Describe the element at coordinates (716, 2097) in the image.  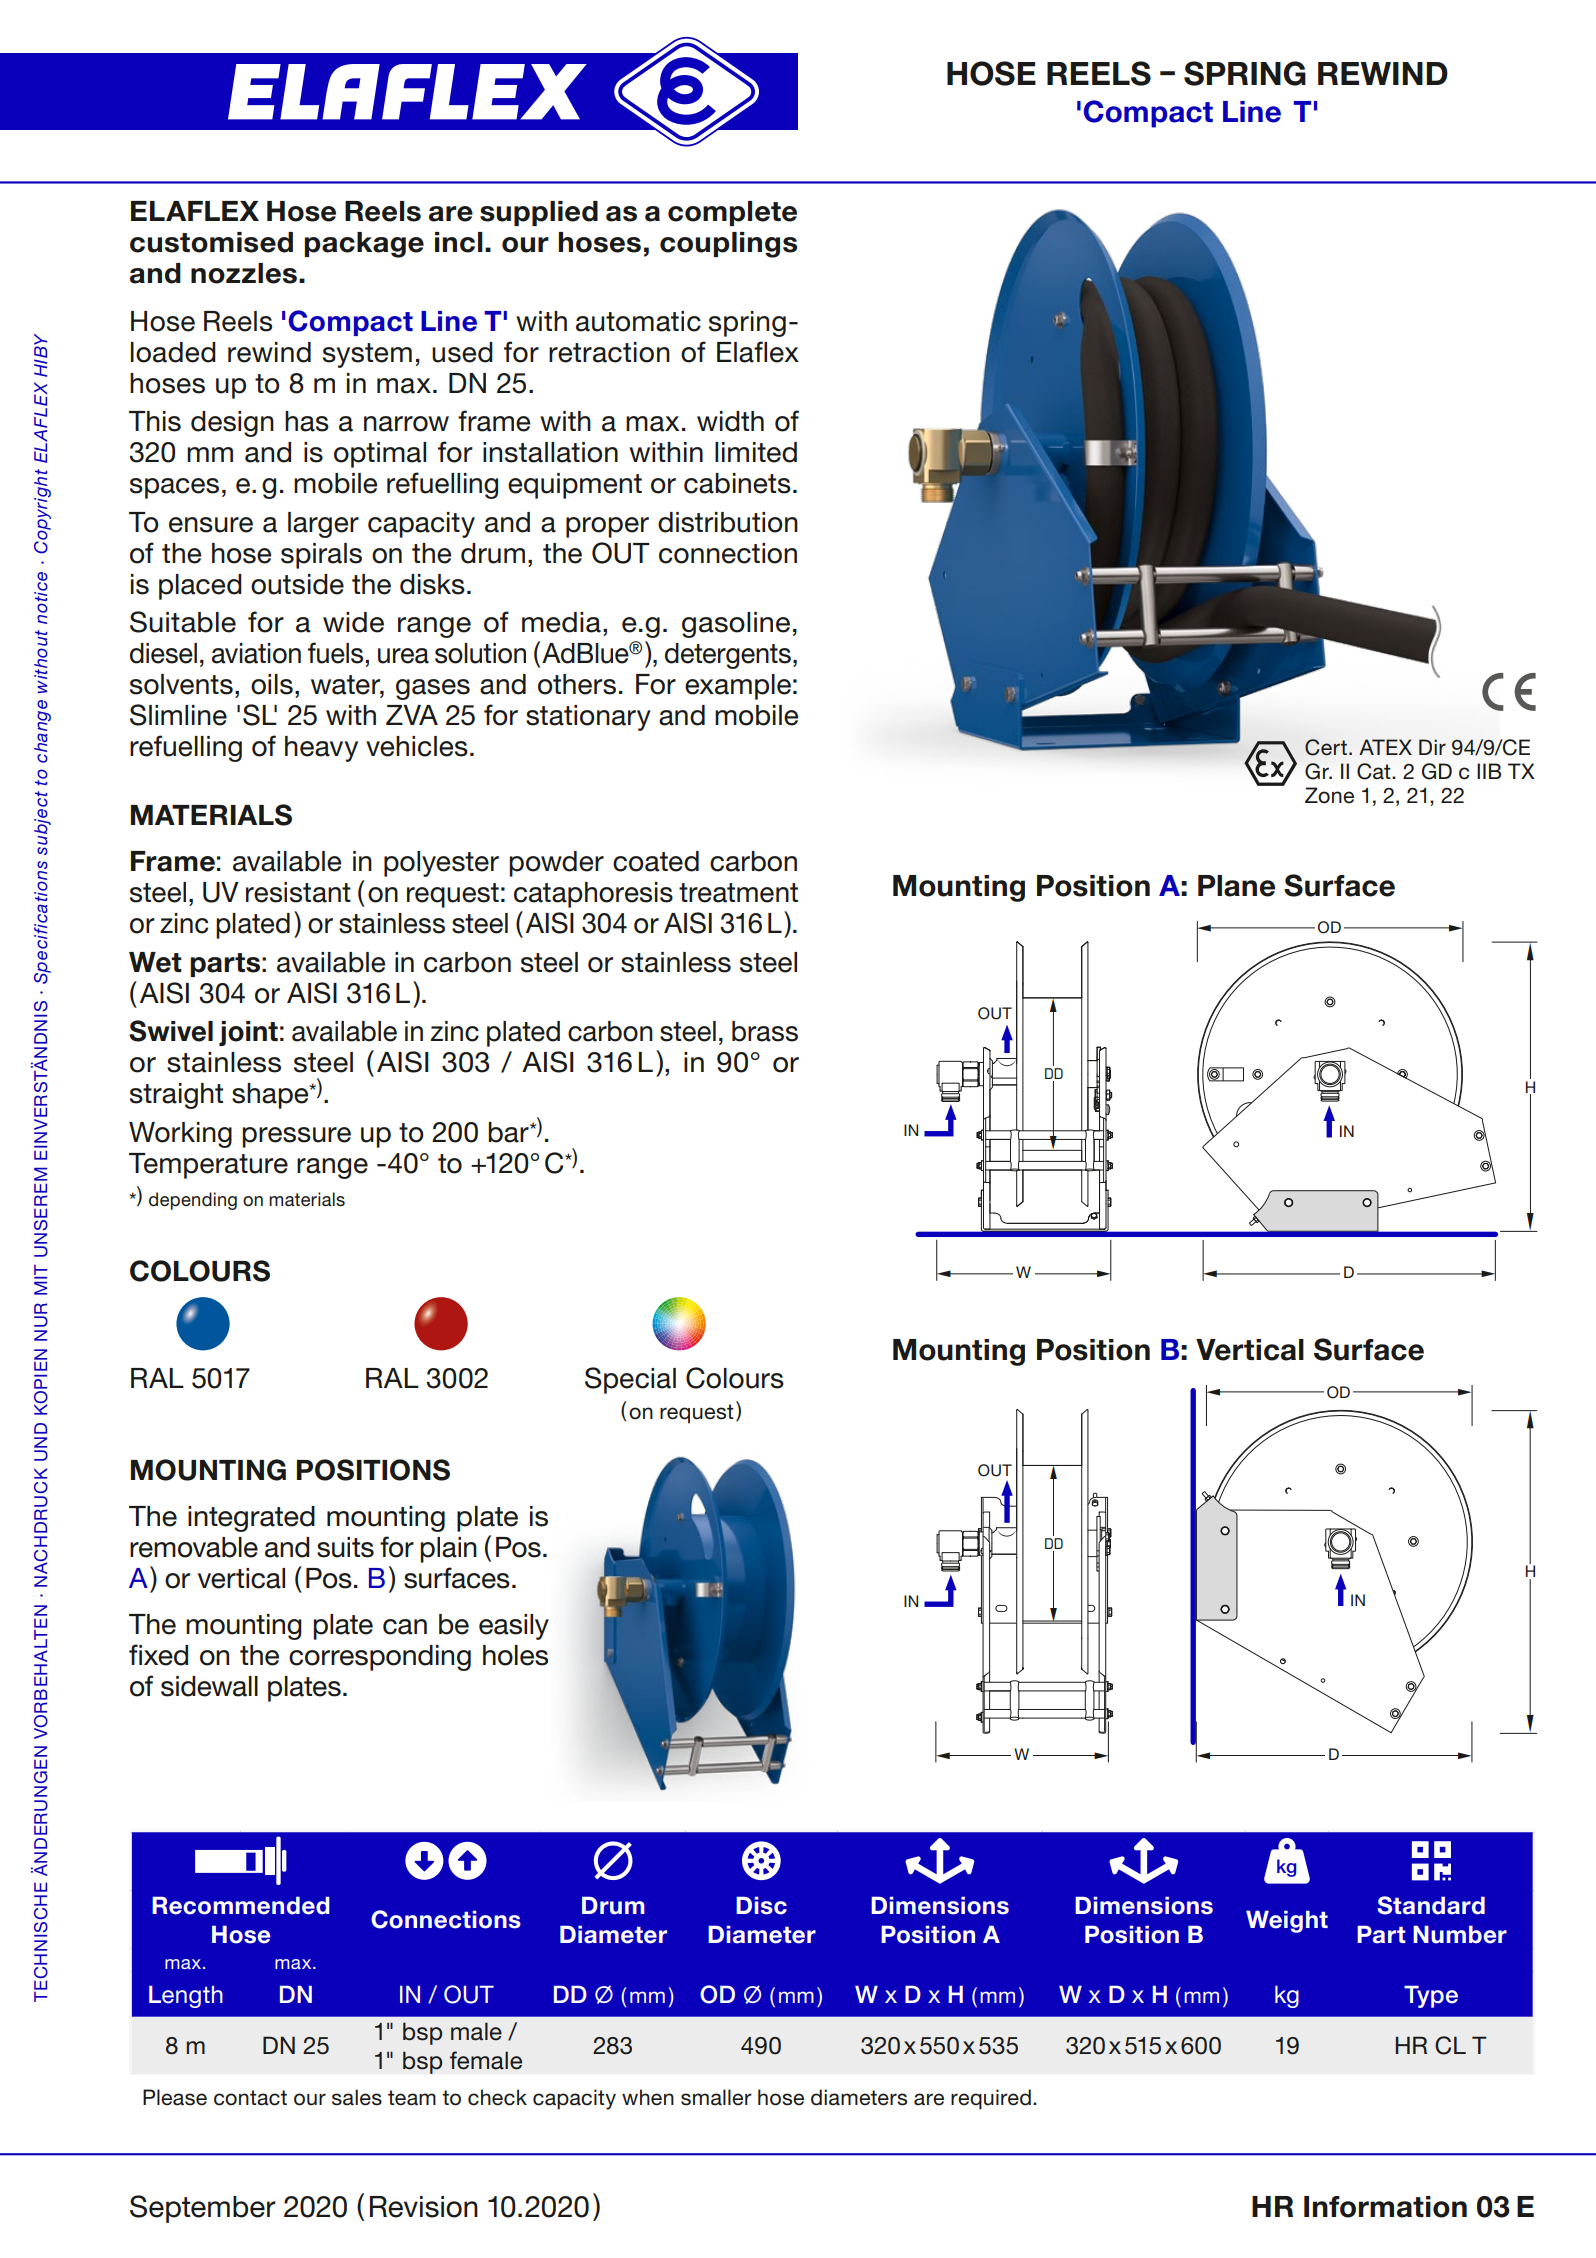
I see `smaller` at that location.
